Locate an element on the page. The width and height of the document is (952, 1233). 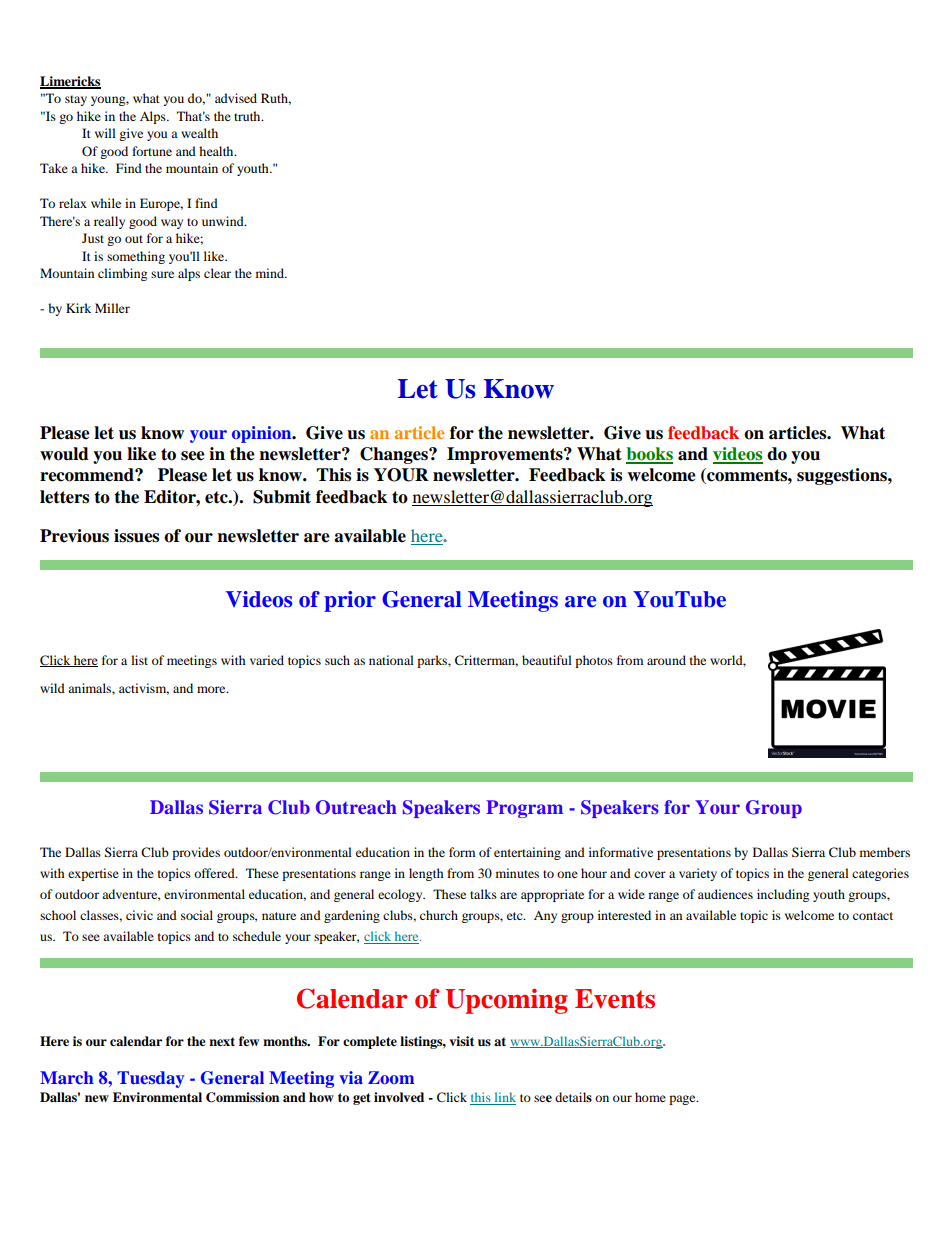
prior is located at coordinates (350, 601).
